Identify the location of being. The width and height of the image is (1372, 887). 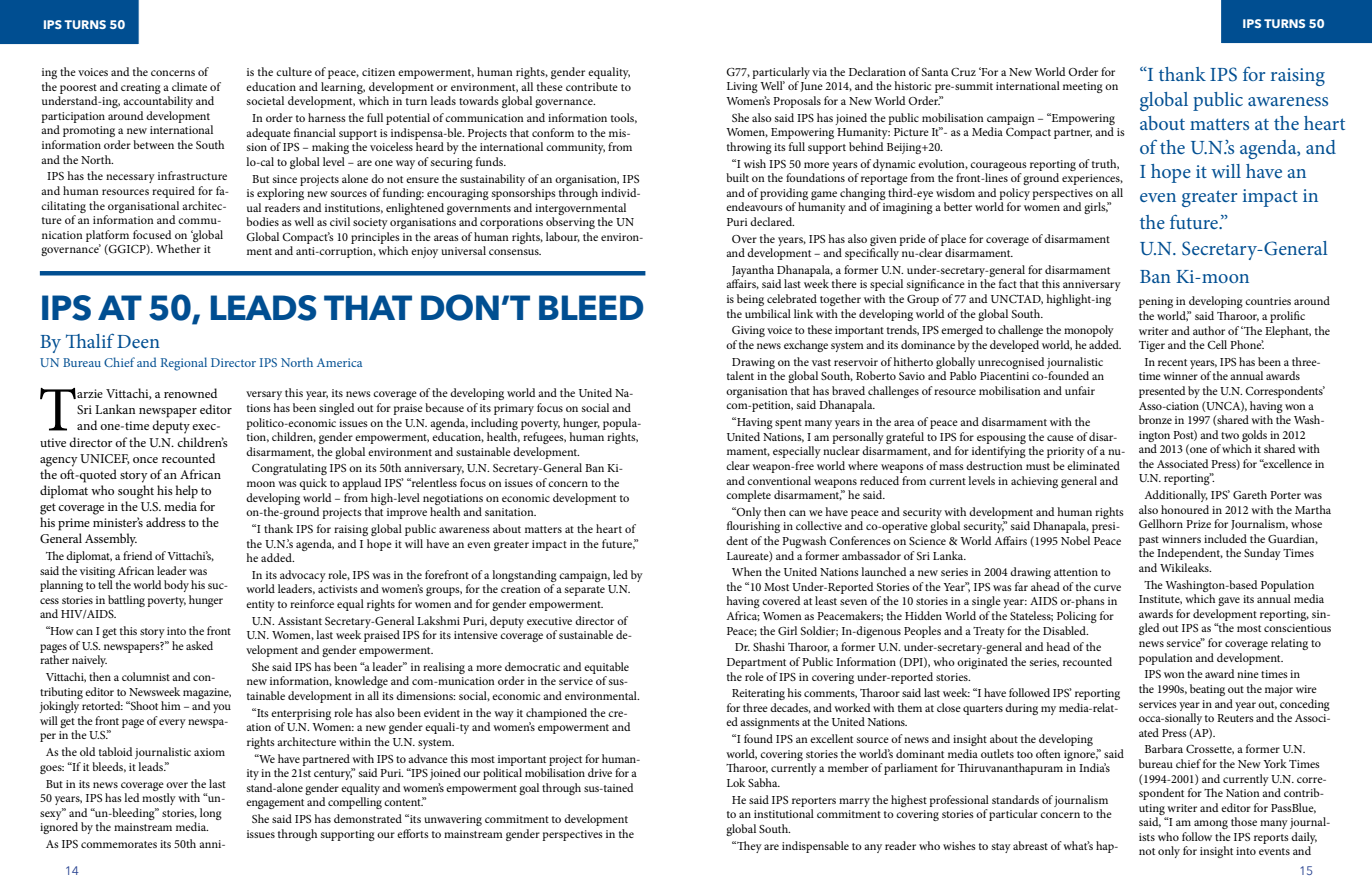
(750, 300).
